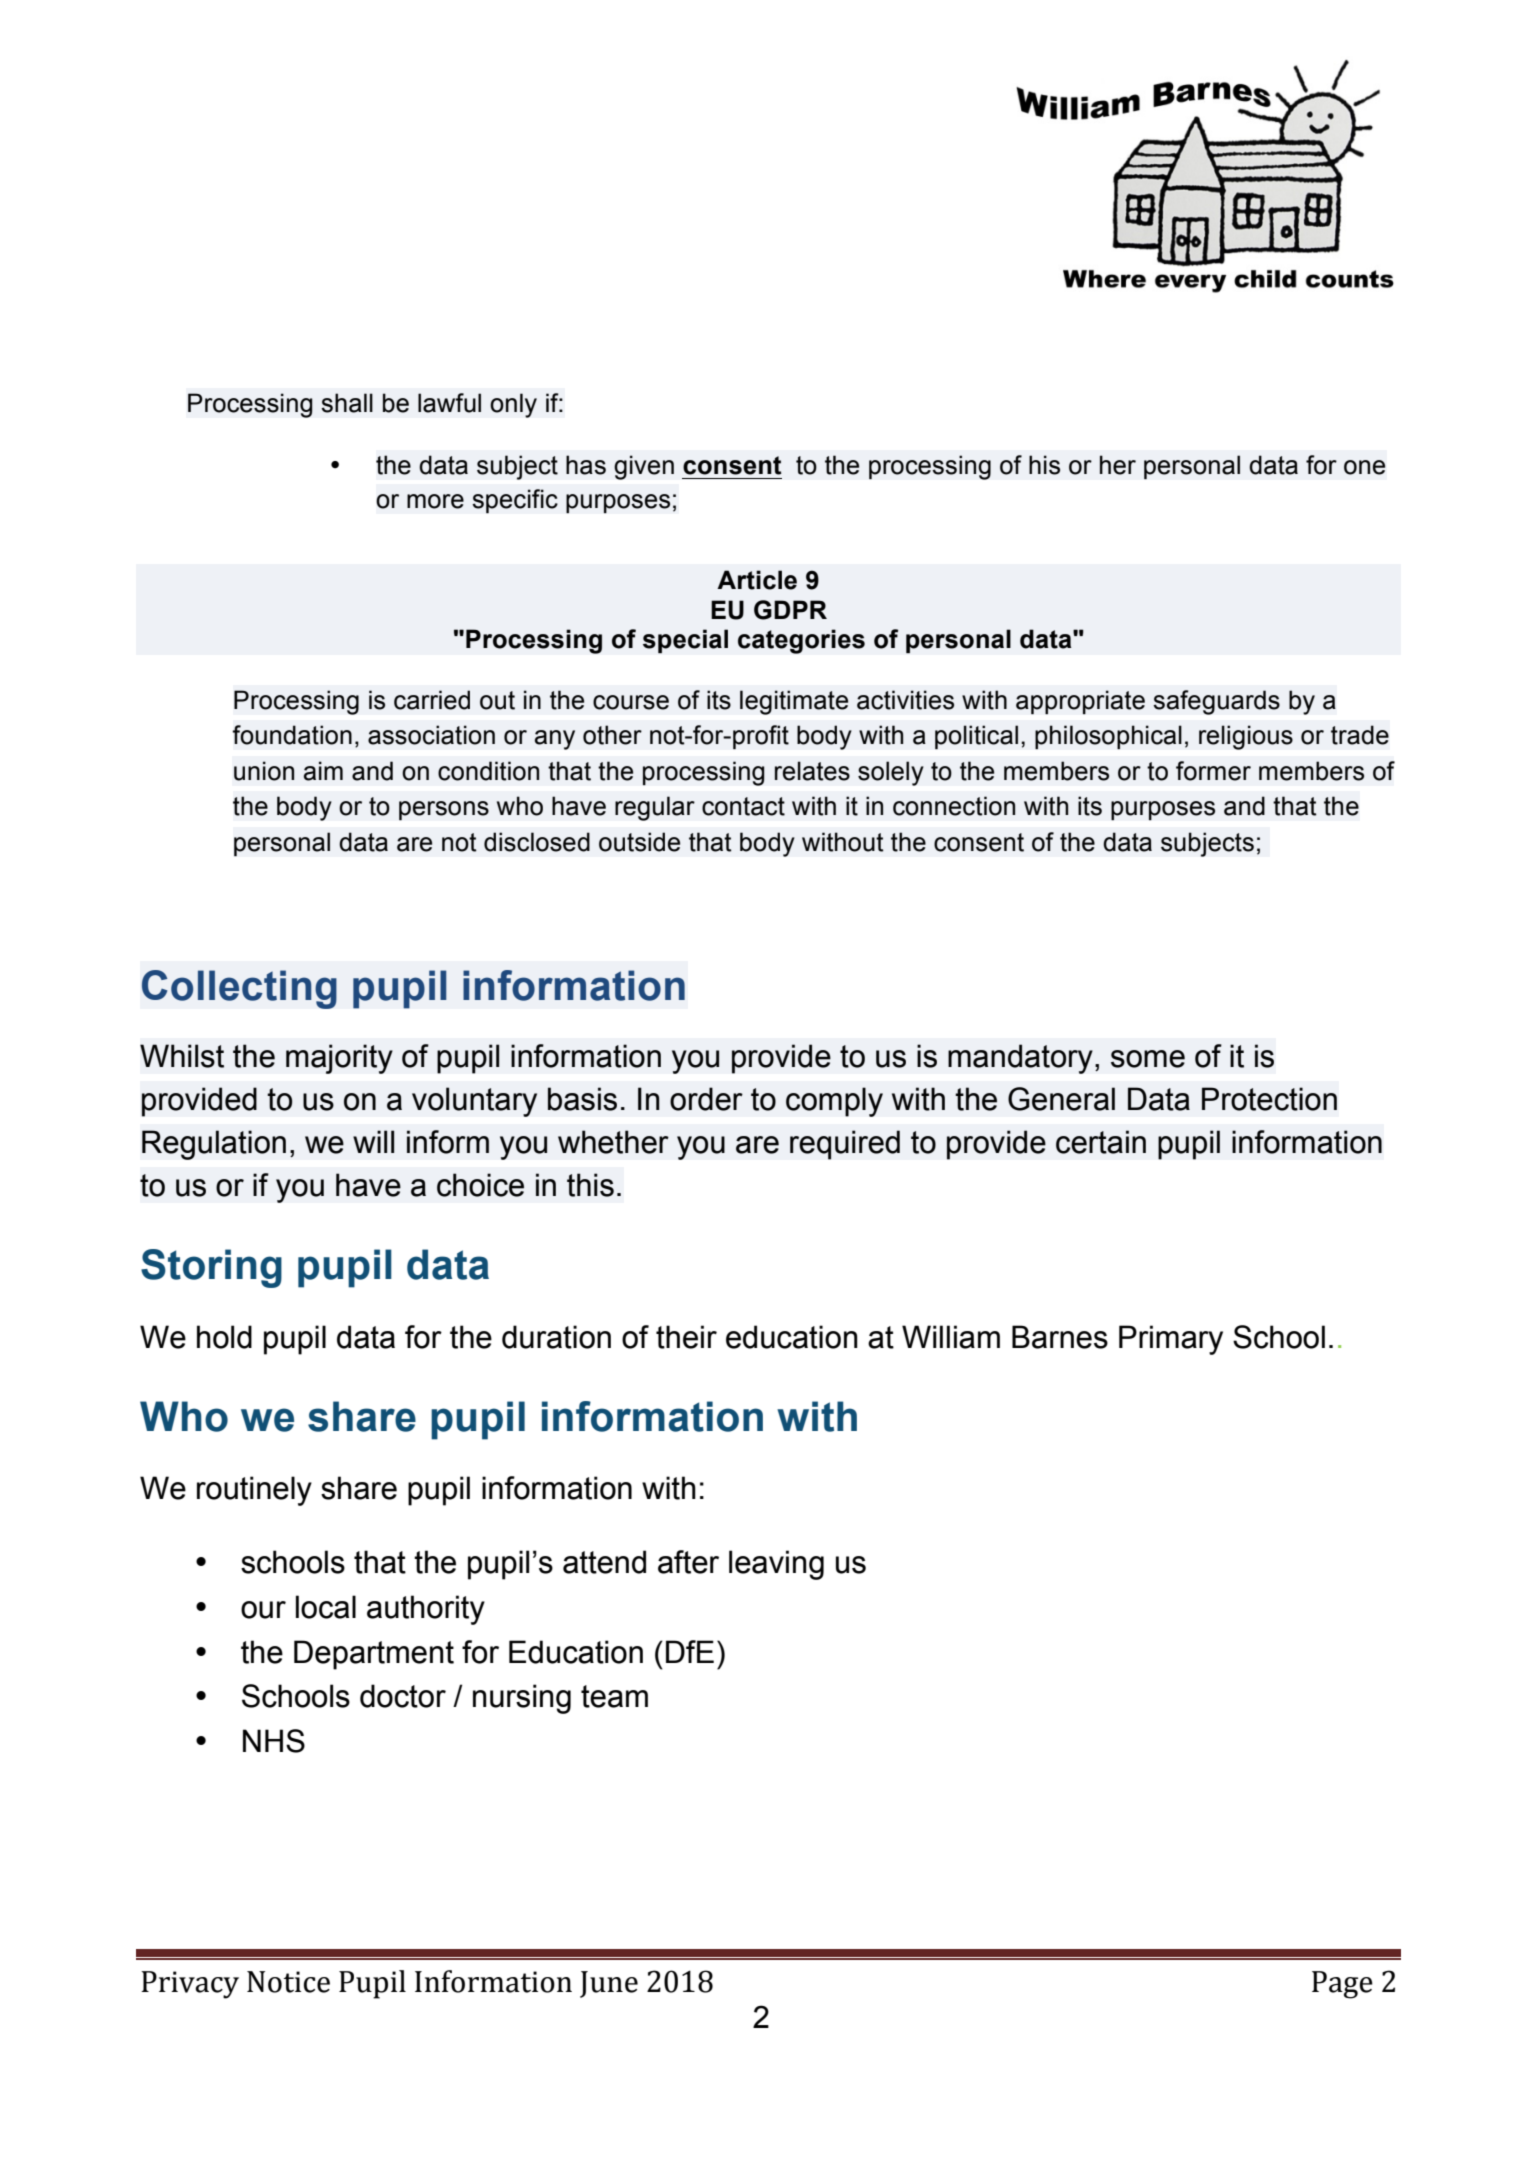  I want to click on Regulation, so click(214, 1145).
